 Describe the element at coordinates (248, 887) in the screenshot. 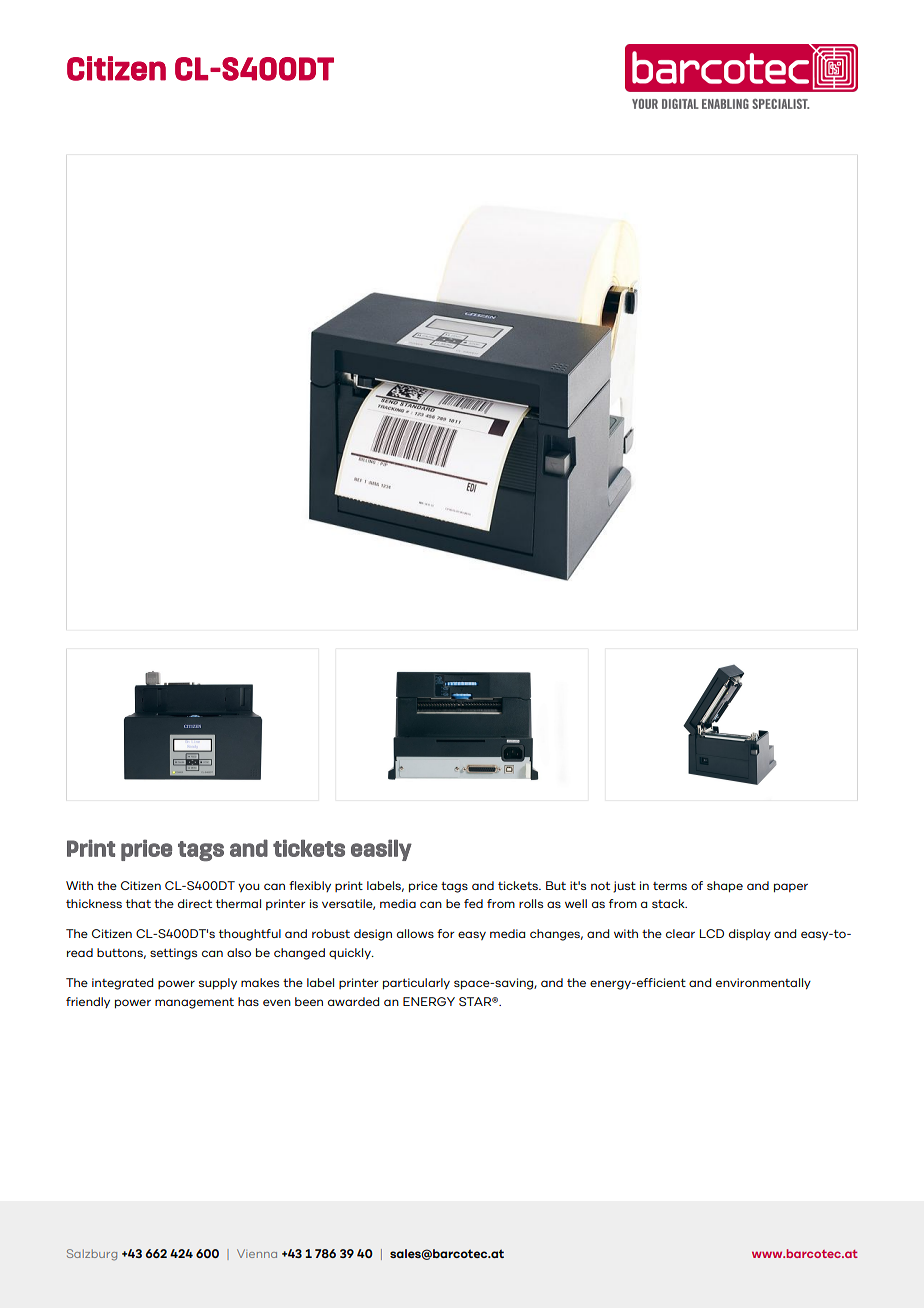

I see `you` at that location.
